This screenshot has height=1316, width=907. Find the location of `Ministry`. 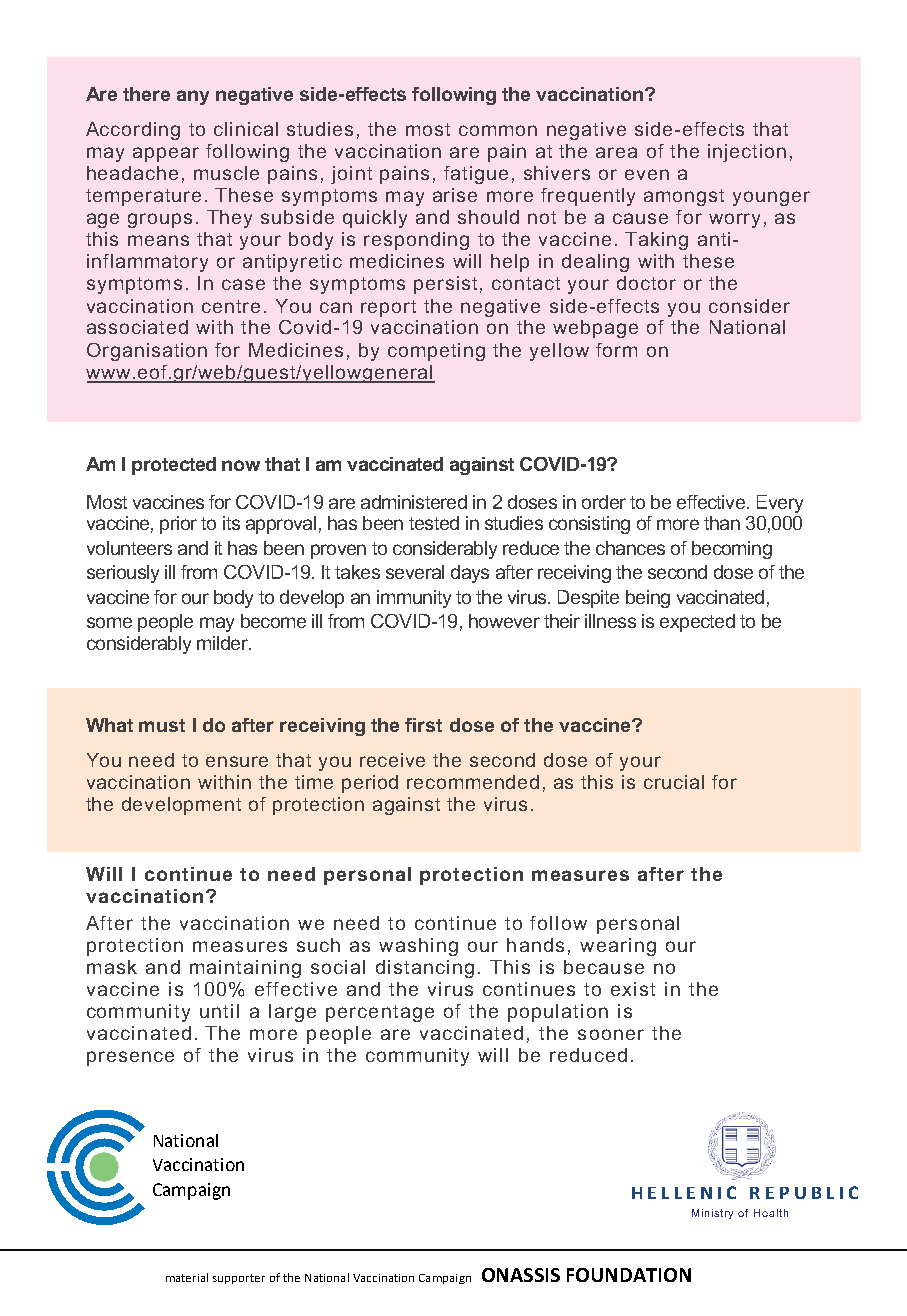

Ministry is located at coordinates (712, 1214).
